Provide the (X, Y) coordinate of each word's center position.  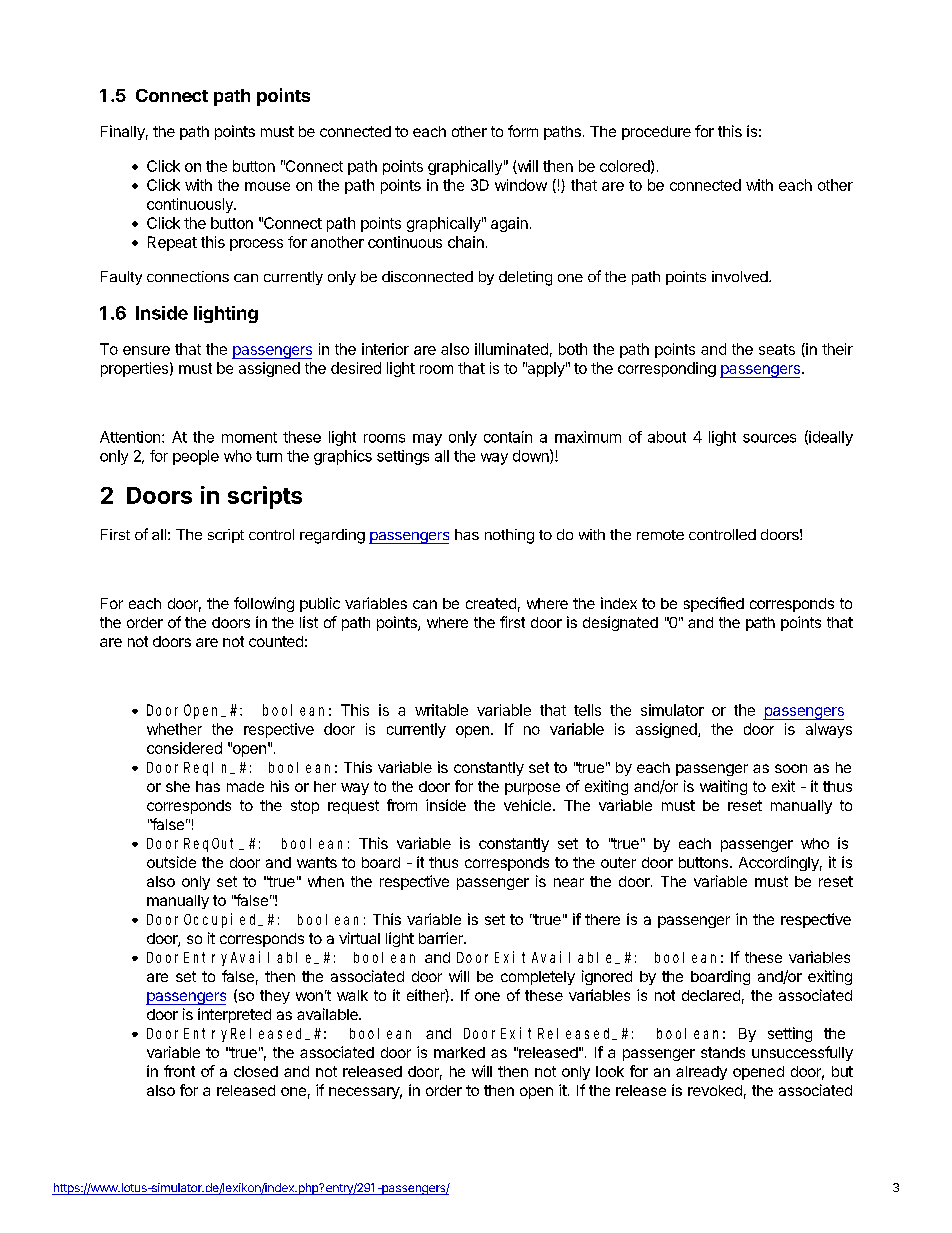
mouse (267, 186)
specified (714, 604)
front (179, 1071)
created (491, 603)
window (521, 185)
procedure (656, 133)
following (264, 604)
